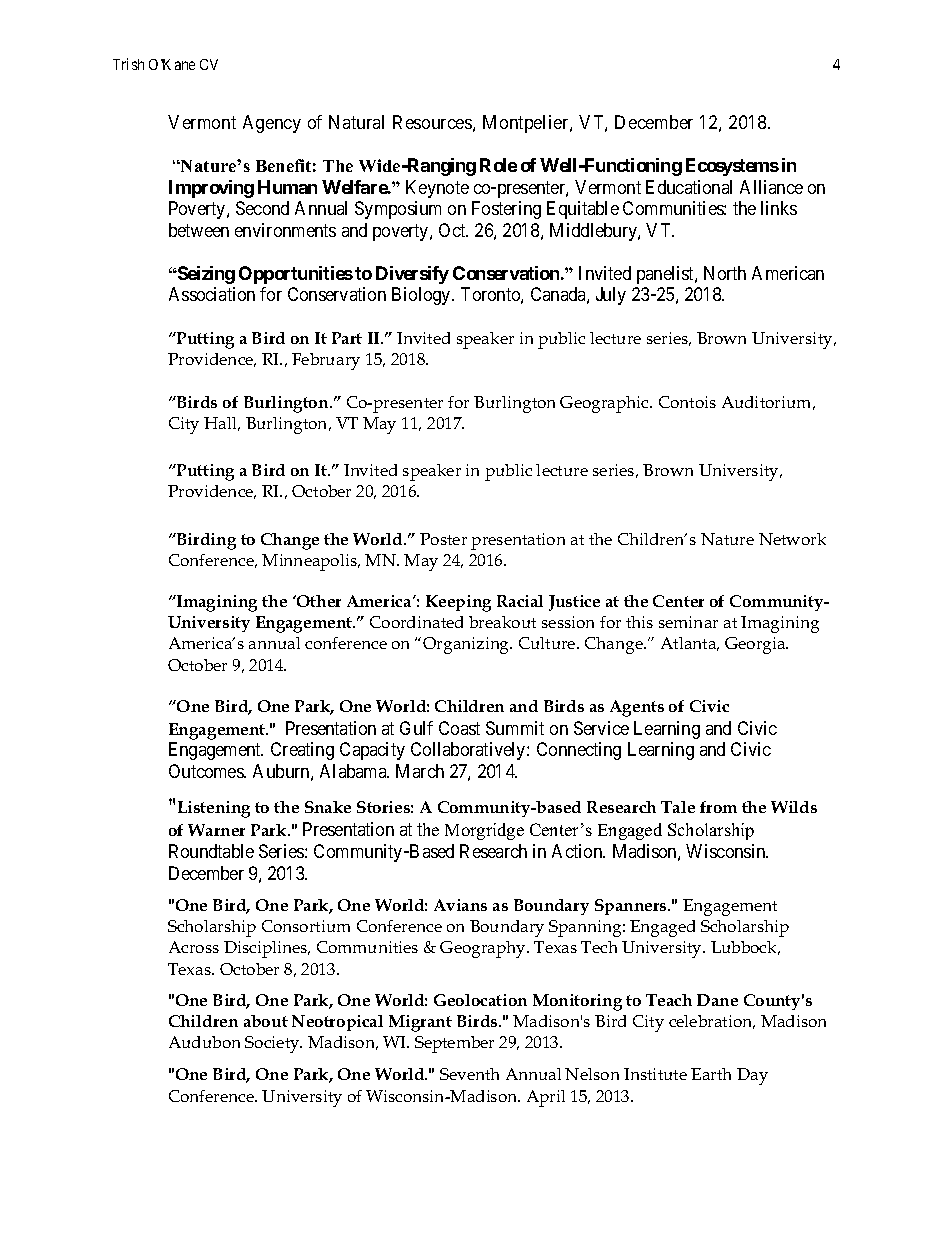 This screenshot has width=952, height=1233. I want to click on Keeping, so click(458, 603).
